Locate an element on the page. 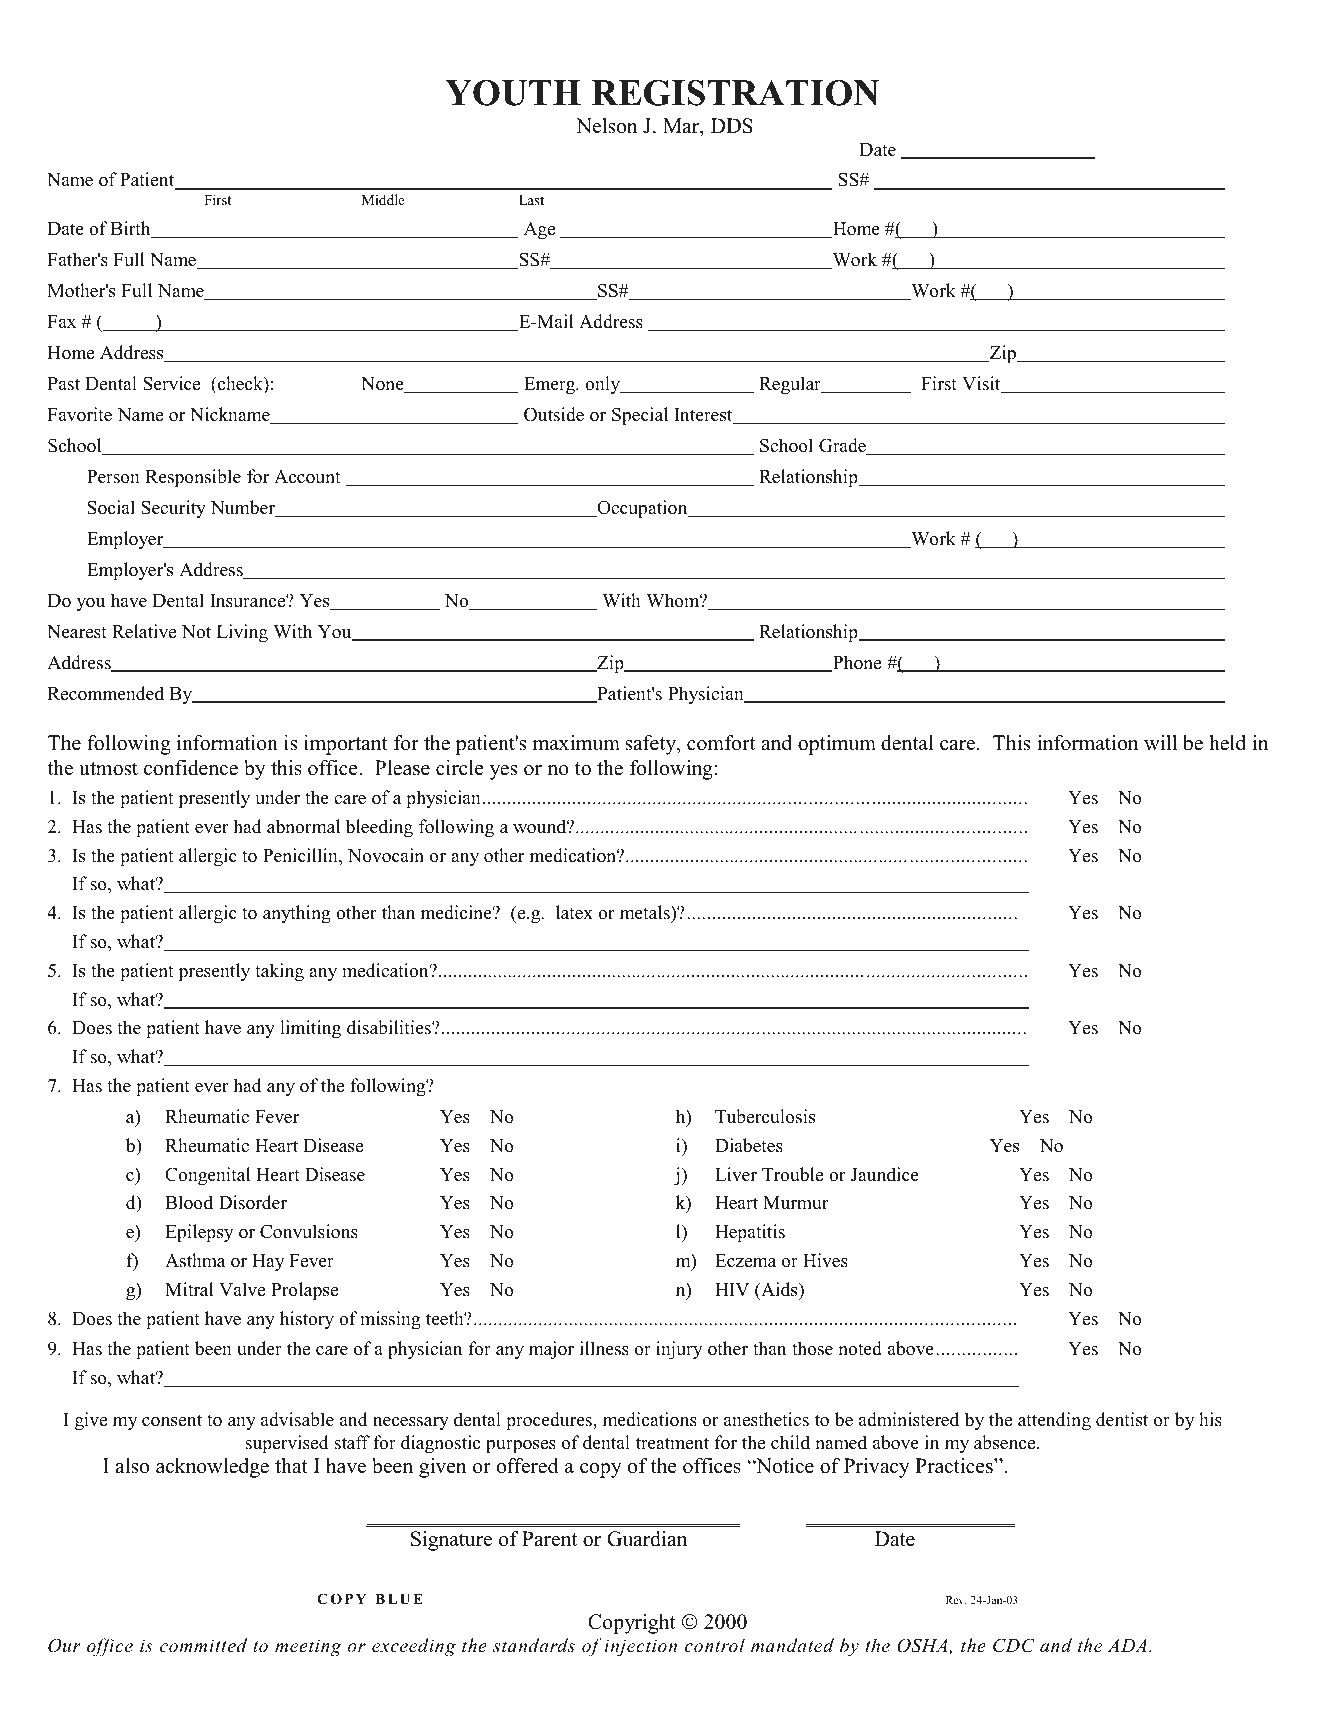  Epilepsy is located at coordinates (199, 1233).
